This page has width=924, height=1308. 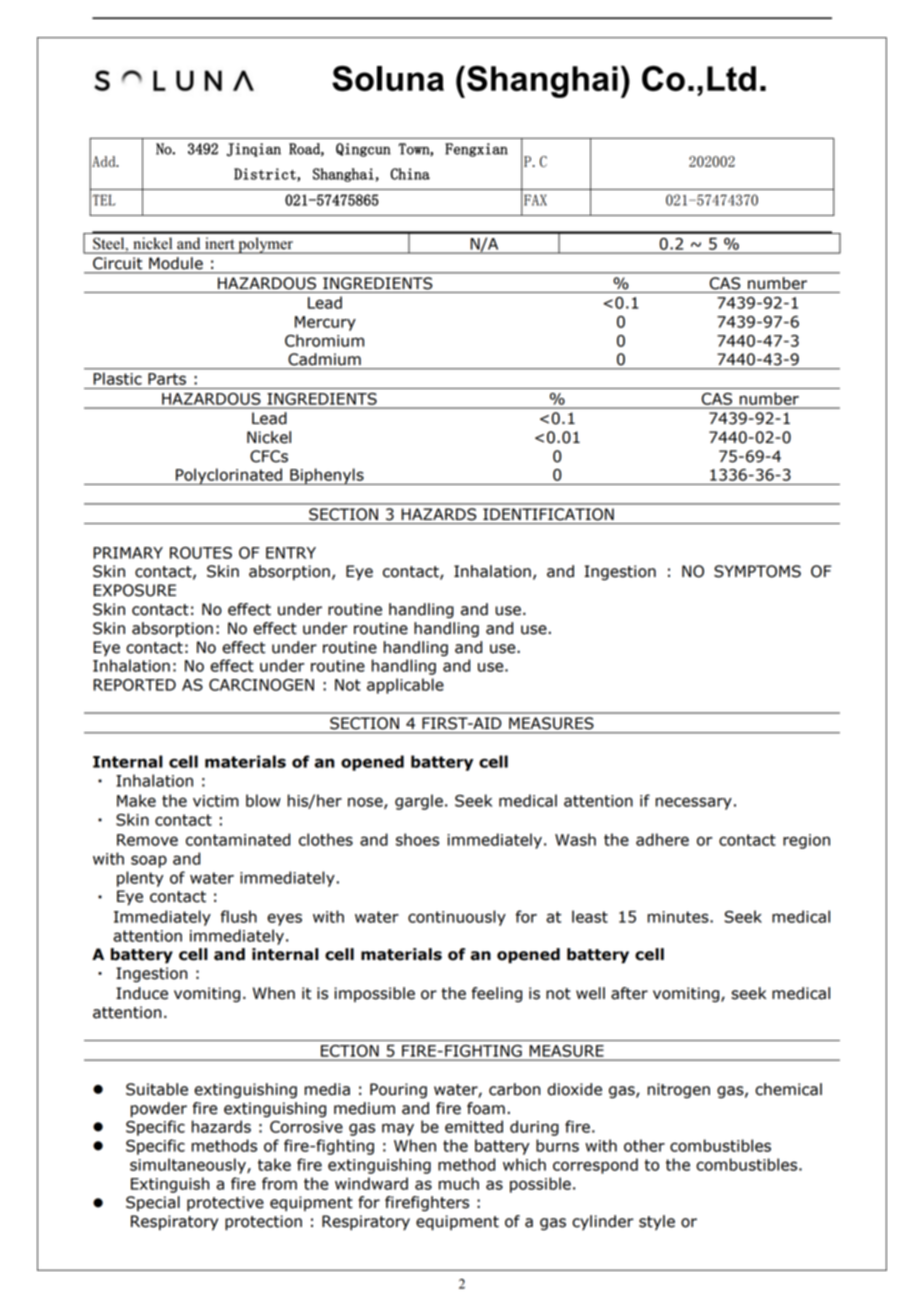 What do you see at coordinates (410, 174) in the page?
I see `China` at bounding box center [410, 174].
